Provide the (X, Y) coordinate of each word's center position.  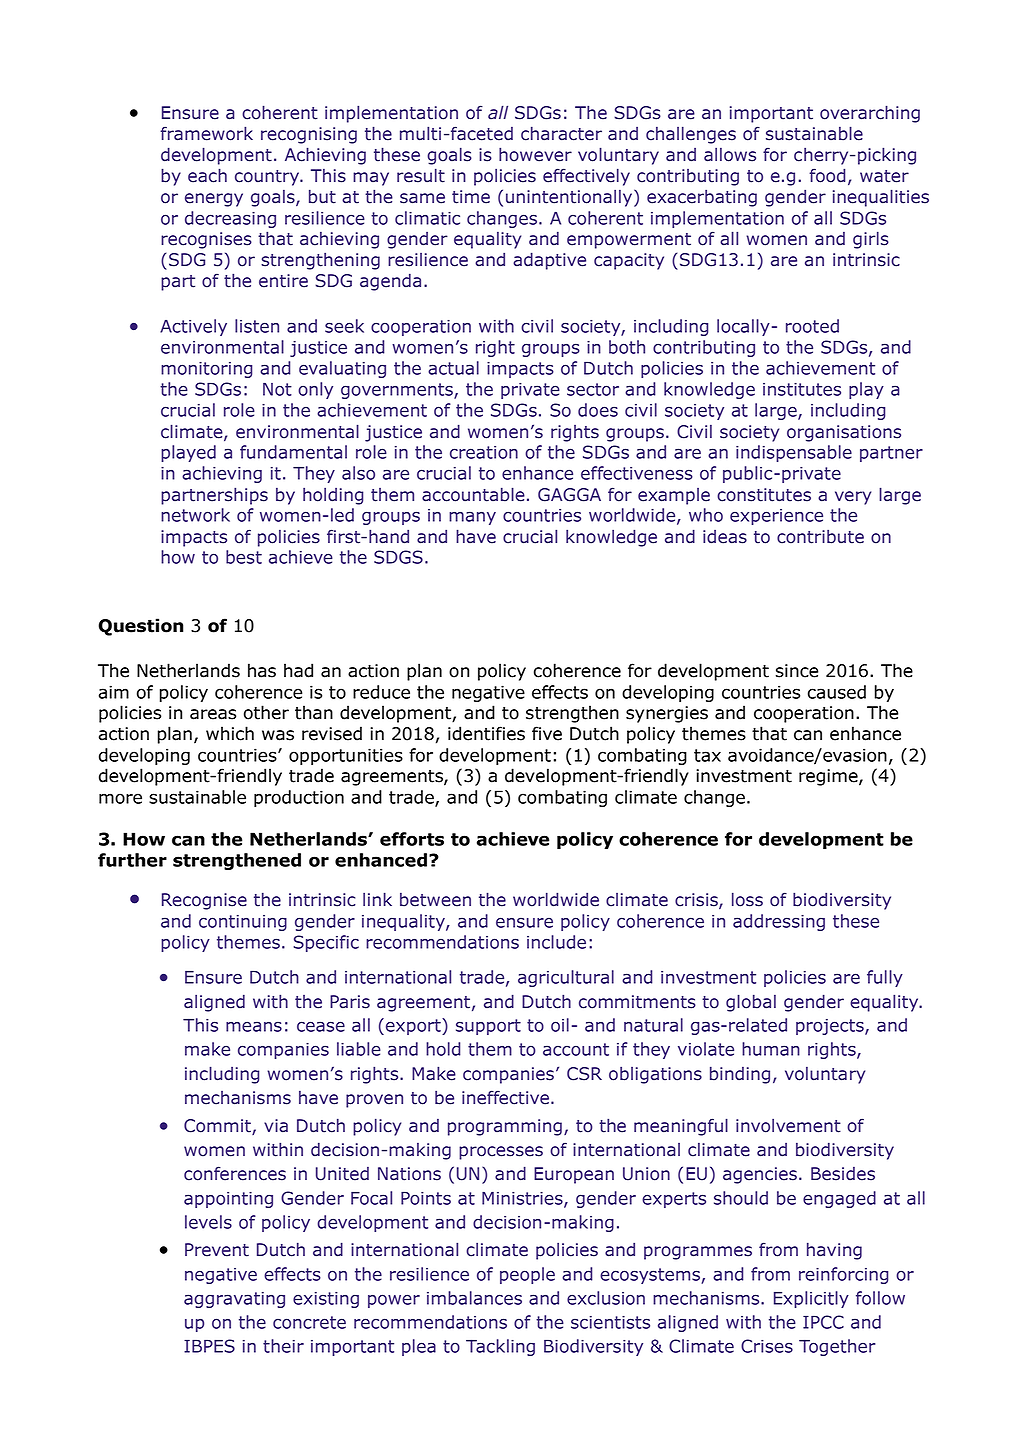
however (535, 154)
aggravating (234, 1300)
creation (484, 452)
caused (837, 692)
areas (213, 714)
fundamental (293, 452)
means (254, 1027)
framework (206, 133)
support (488, 1027)
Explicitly (811, 1299)
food (827, 175)
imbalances (474, 1298)
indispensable (794, 453)
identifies (486, 733)
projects (831, 1027)
